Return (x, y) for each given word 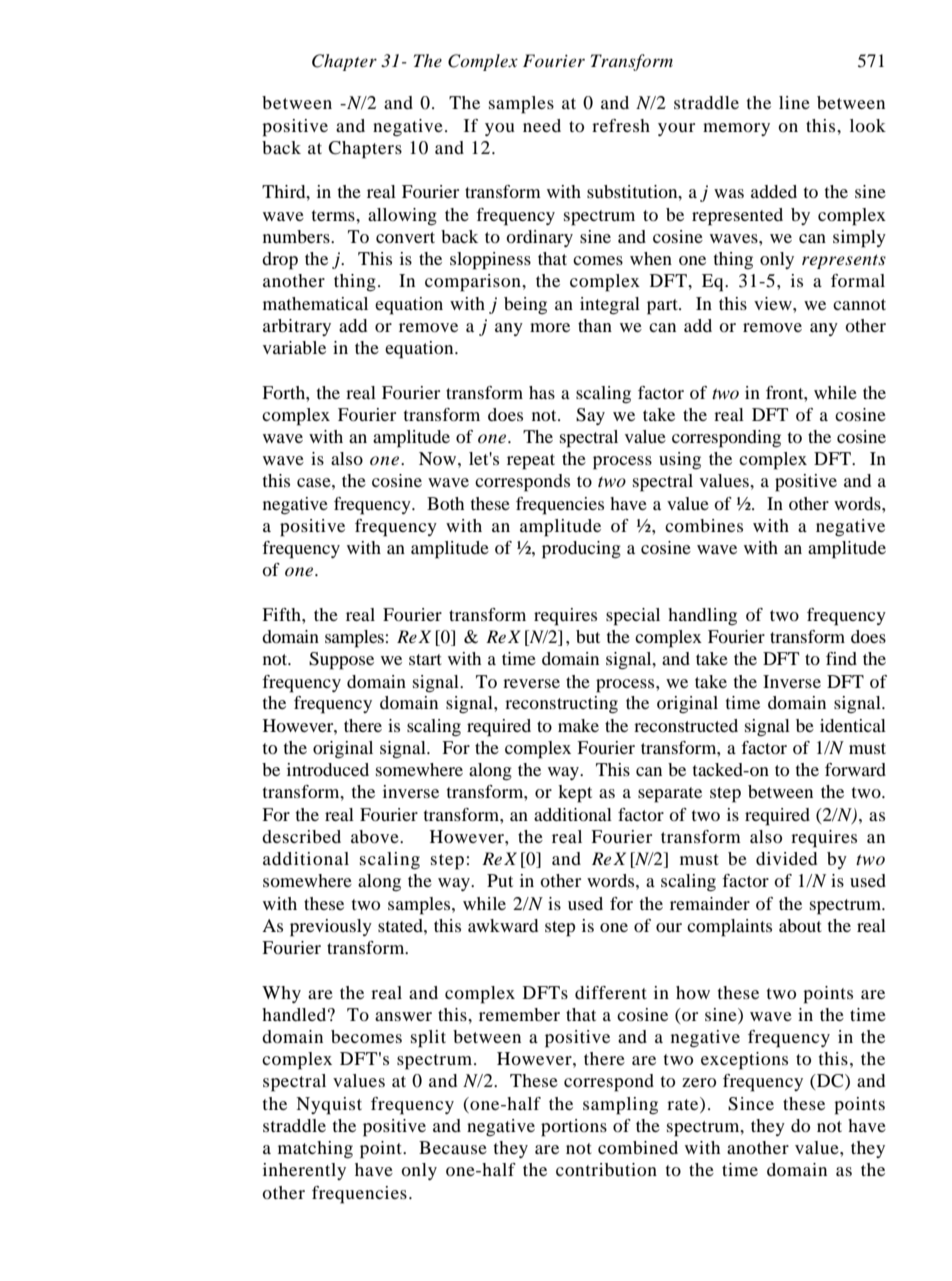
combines (704, 525)
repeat (531, 462)
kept (575, 794)
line (794, 102)
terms (334, 215)
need (542, 125)
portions (574, 1128)
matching (315, 1150)
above (376, 836)
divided (786, 858)
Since (751, 1104)
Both (445, 503)
